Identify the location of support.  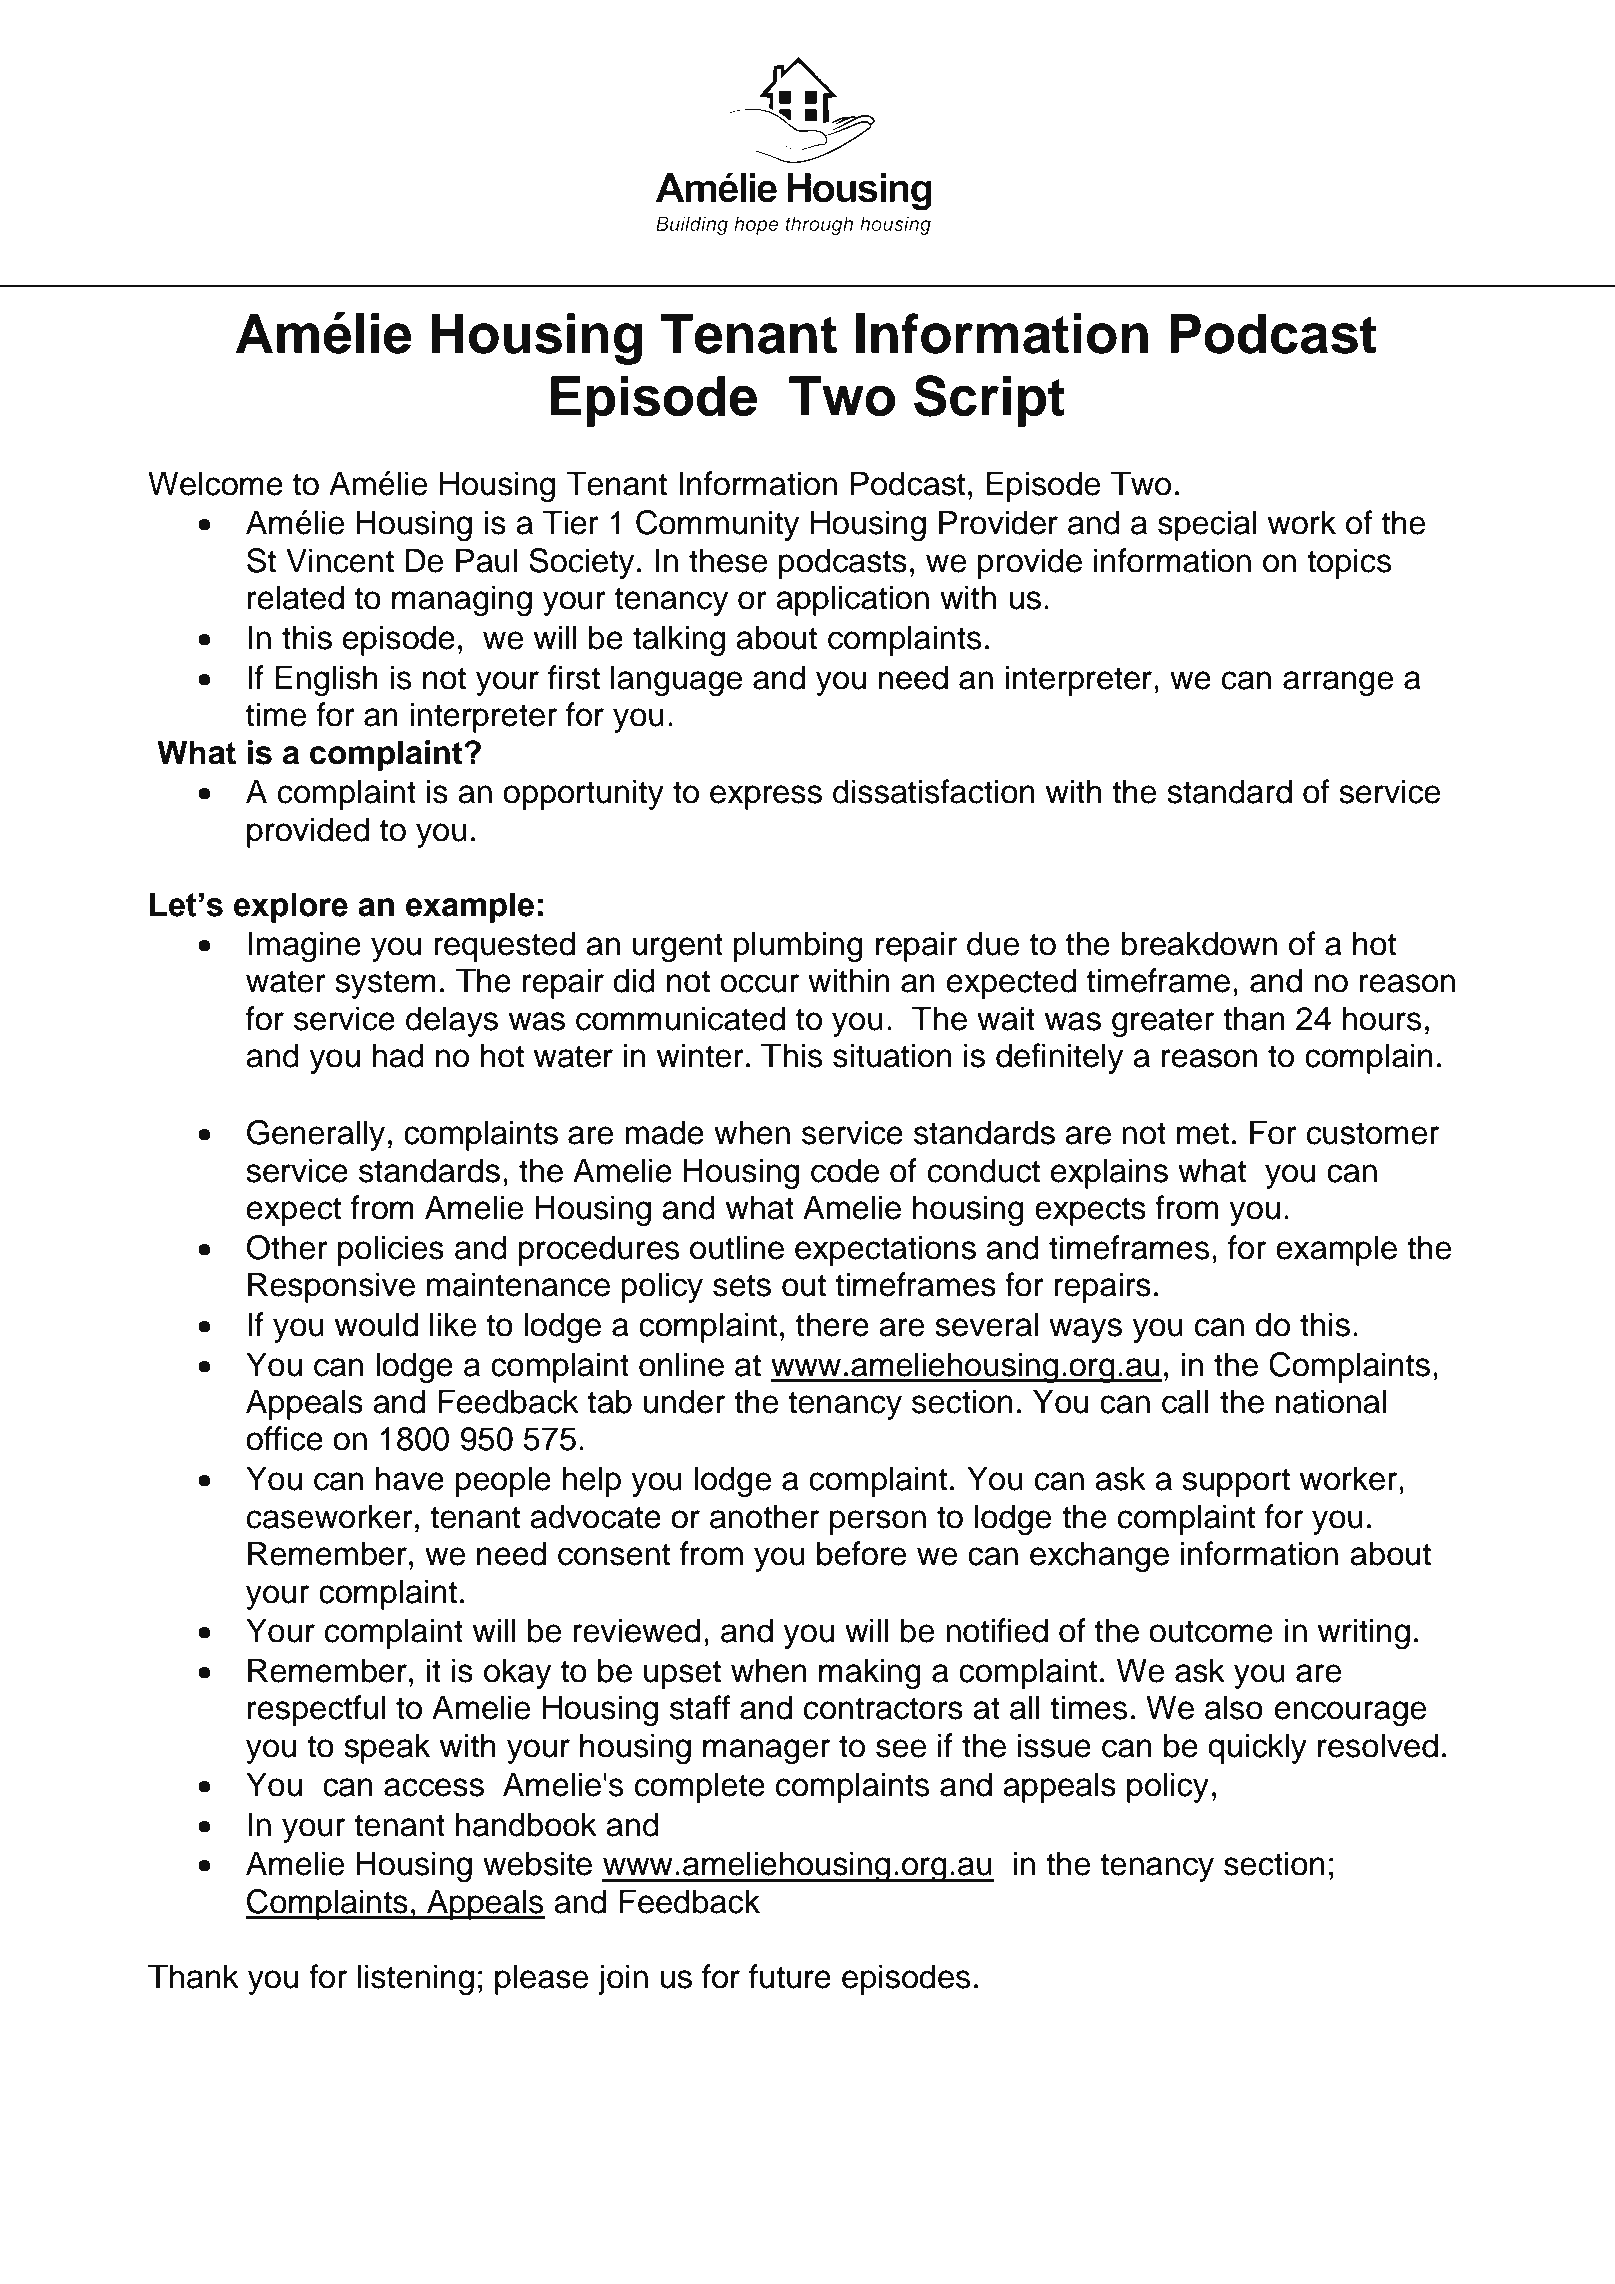
(1236, 1482).
